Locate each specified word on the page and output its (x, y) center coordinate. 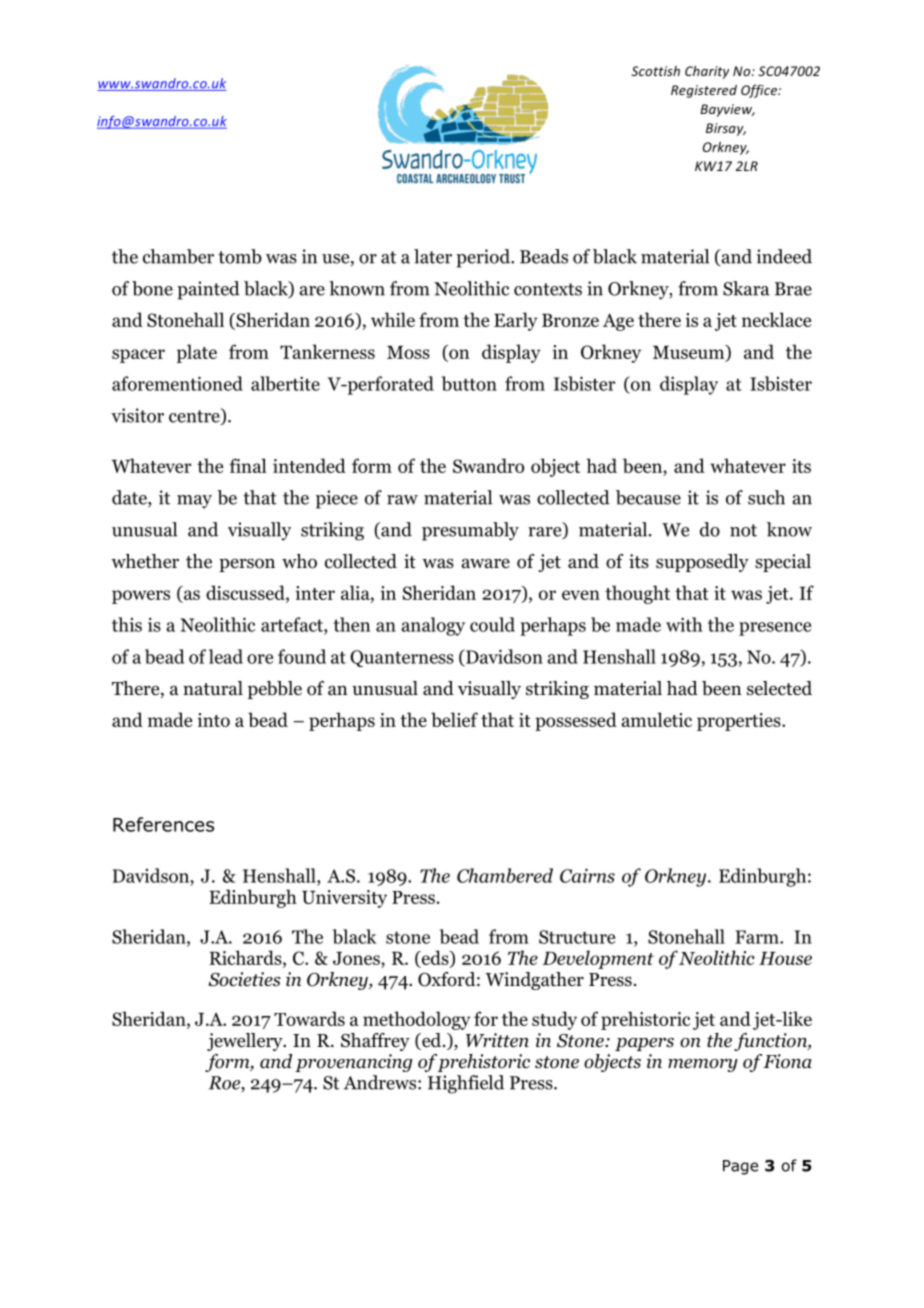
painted (208, 290)
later (433, 256)
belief (454, 719)
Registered (704, 91)
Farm (758, 937)
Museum (690, 353)
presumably (470, 531)
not (743, 530)
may (194, 502)
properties (740, 722)
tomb (240, 256)
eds (435, 958)
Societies (244, 979)
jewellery (246, 1042)
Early (516, 321)
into (214, 720)
